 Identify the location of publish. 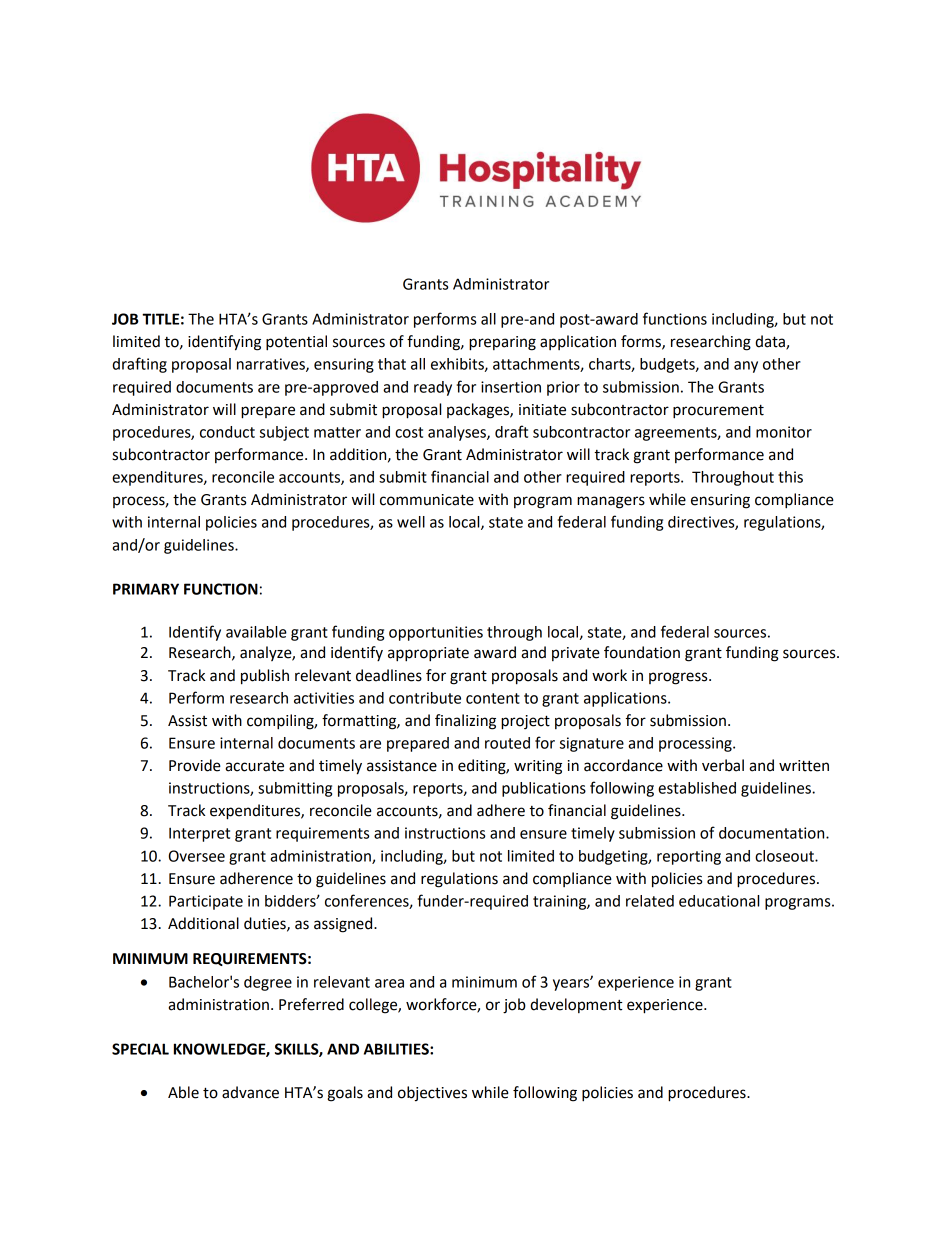
(265, 677).
